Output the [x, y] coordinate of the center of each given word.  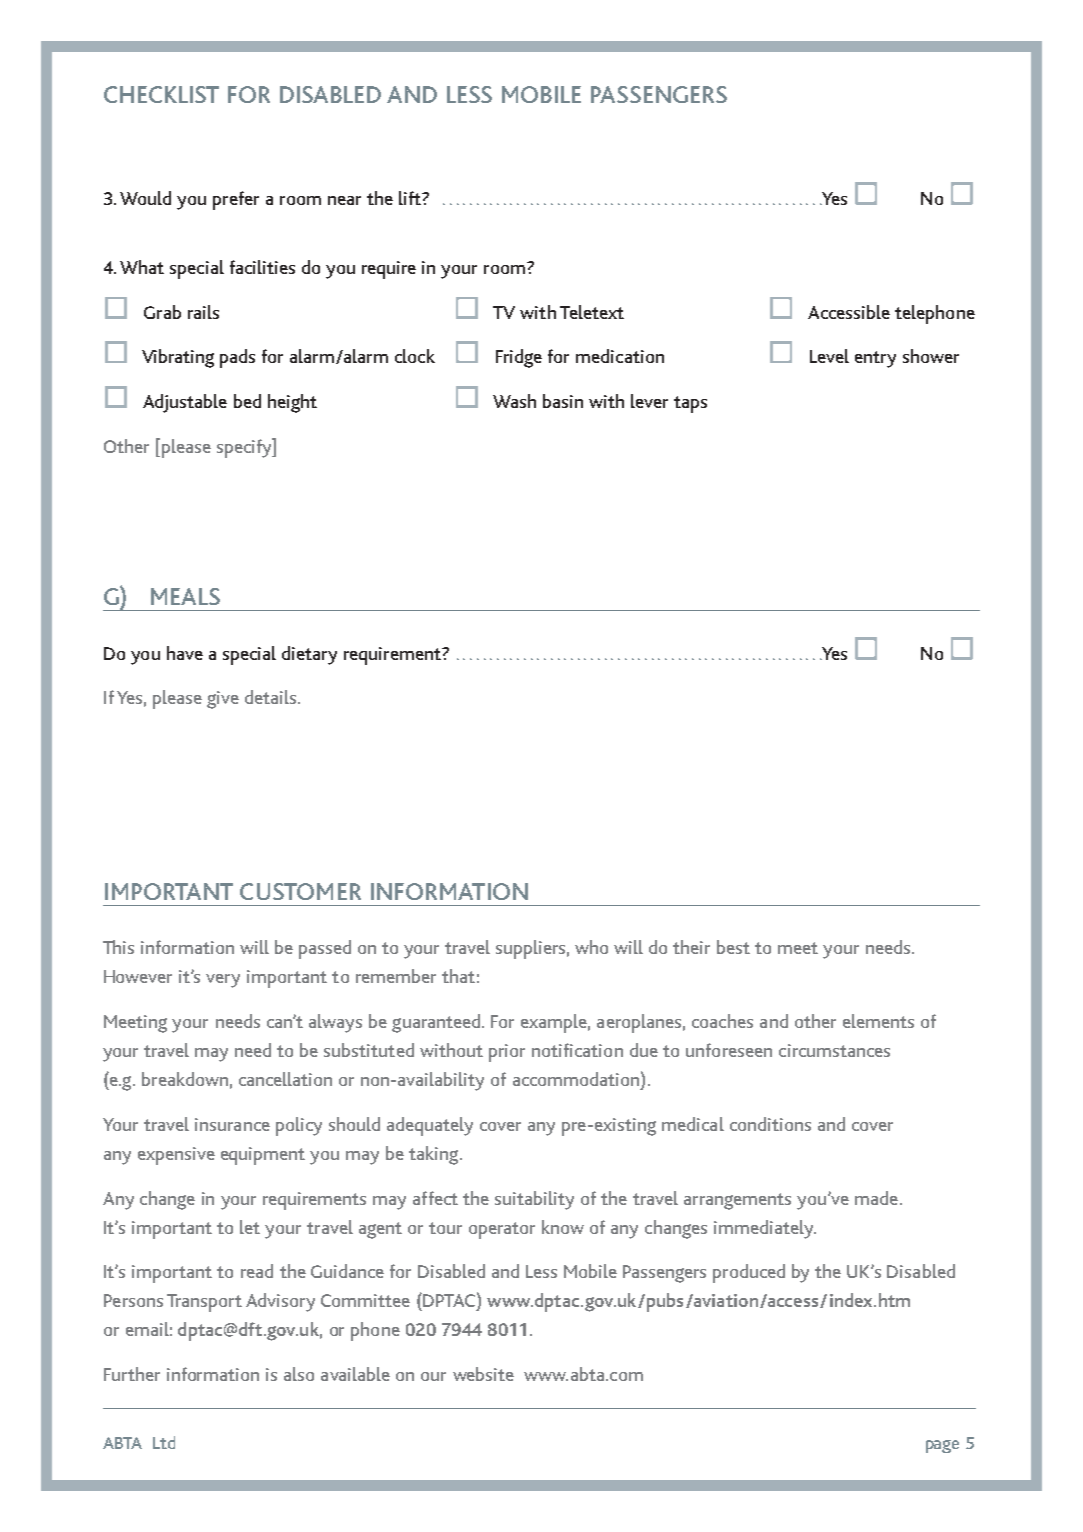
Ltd [164, 1442]
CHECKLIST [161, 94]
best [733, 947]
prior [507, 1053]
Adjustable [185, 403]
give [223, 700]
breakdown [185, 1079]
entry [875, 359]
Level [829, 356]
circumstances [834, 1050]
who [591, 947]
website [483, 1374]
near [344, 200]
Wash [514, 401]
